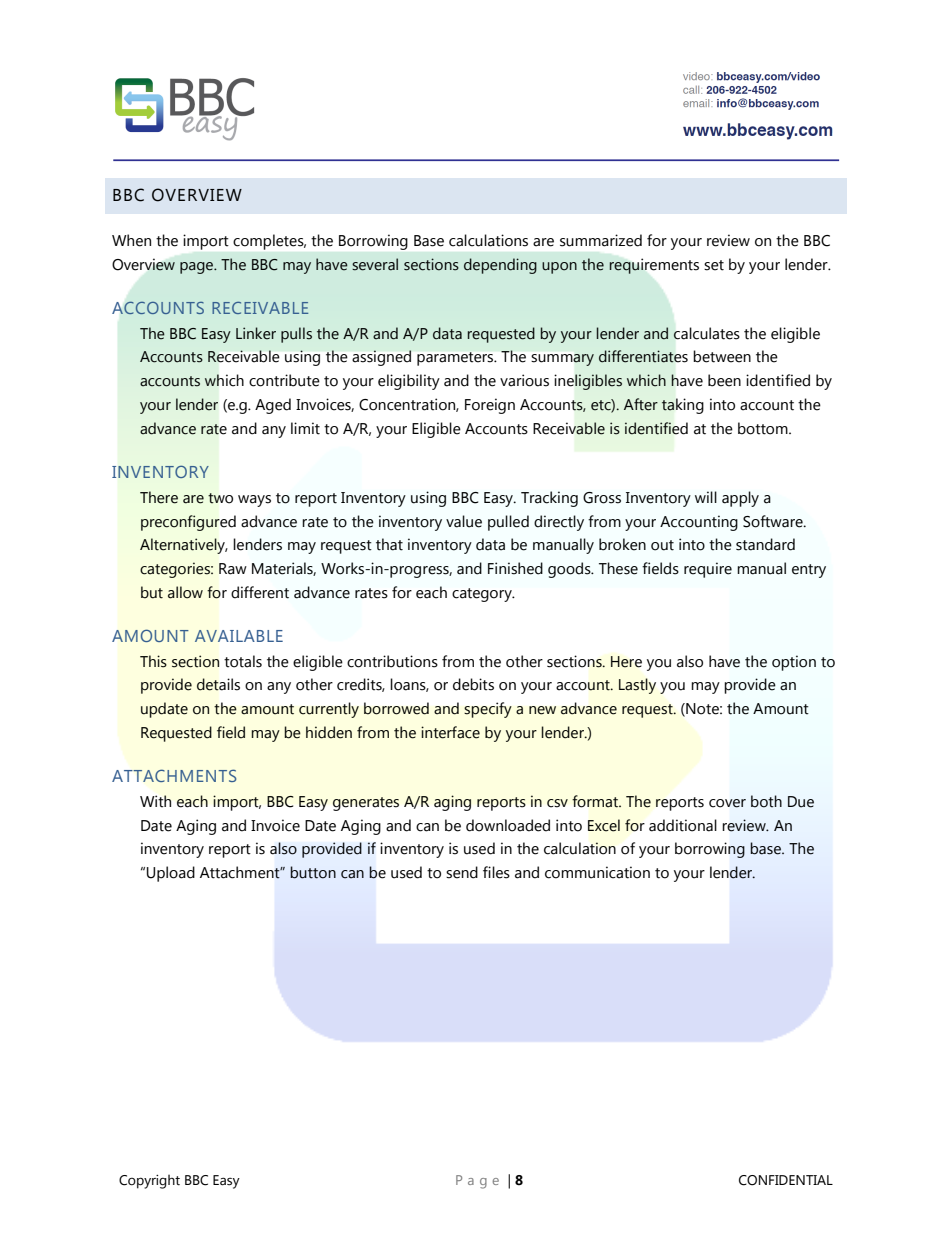 The width and height of the image is (952, 1233). I want to click on details, so click(218, 684).
